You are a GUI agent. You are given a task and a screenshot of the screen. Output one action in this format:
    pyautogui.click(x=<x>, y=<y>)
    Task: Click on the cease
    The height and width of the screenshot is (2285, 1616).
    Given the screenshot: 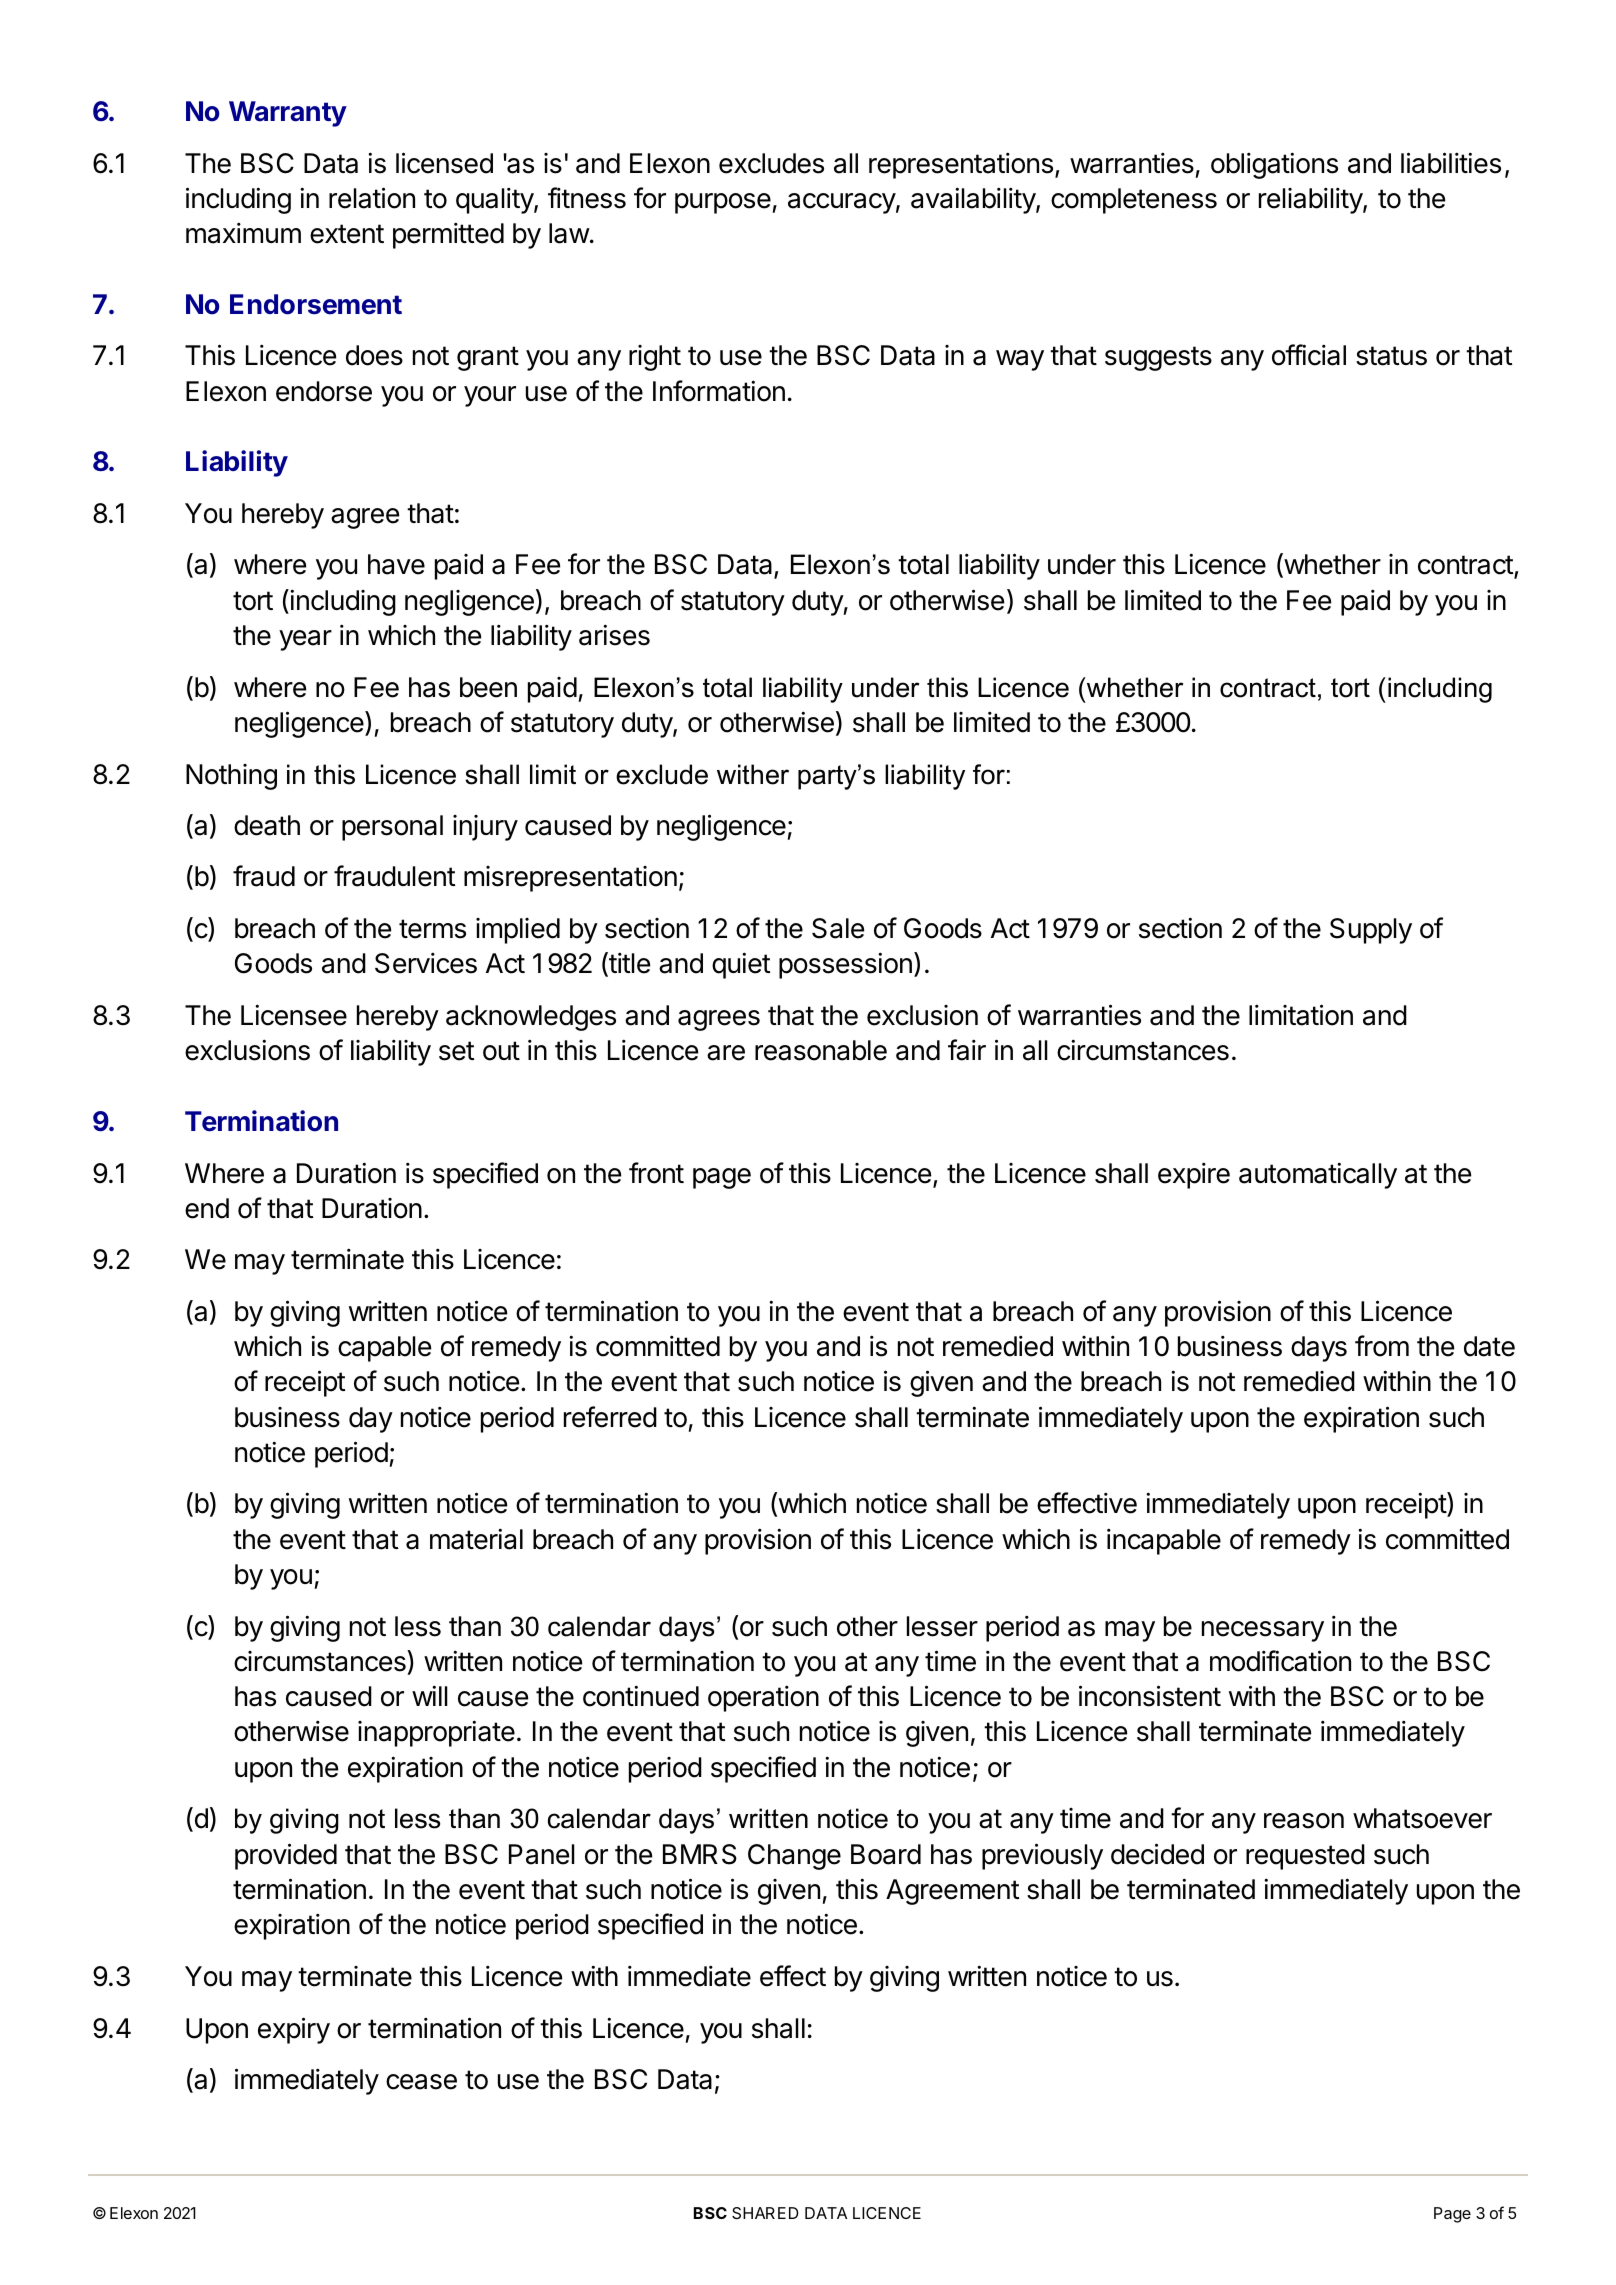 What is the action you would take?
    pyautogui.click(x=421, y=2082)
